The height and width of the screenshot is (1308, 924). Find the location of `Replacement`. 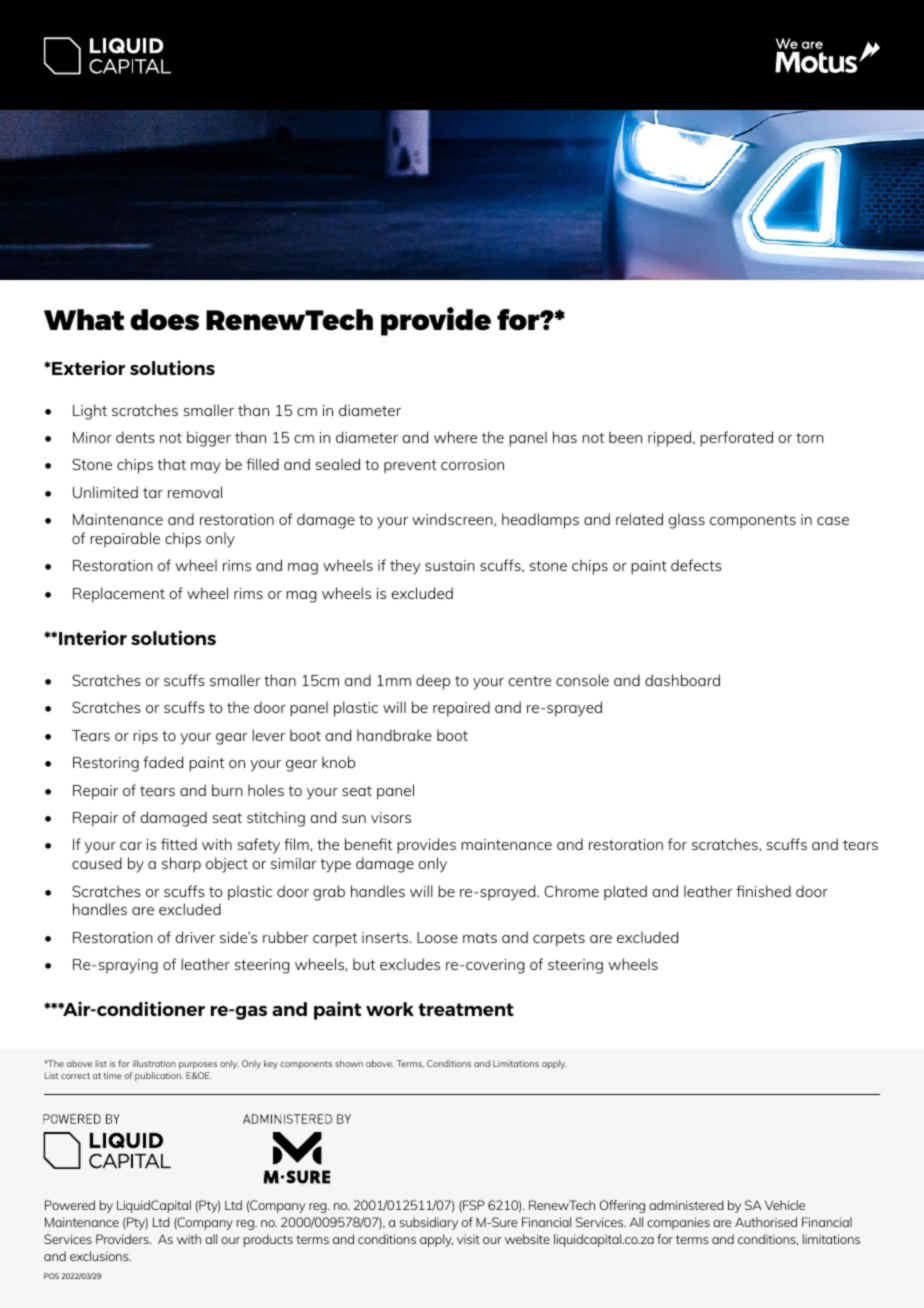

Replacement is located at coordinates (119, 595).
